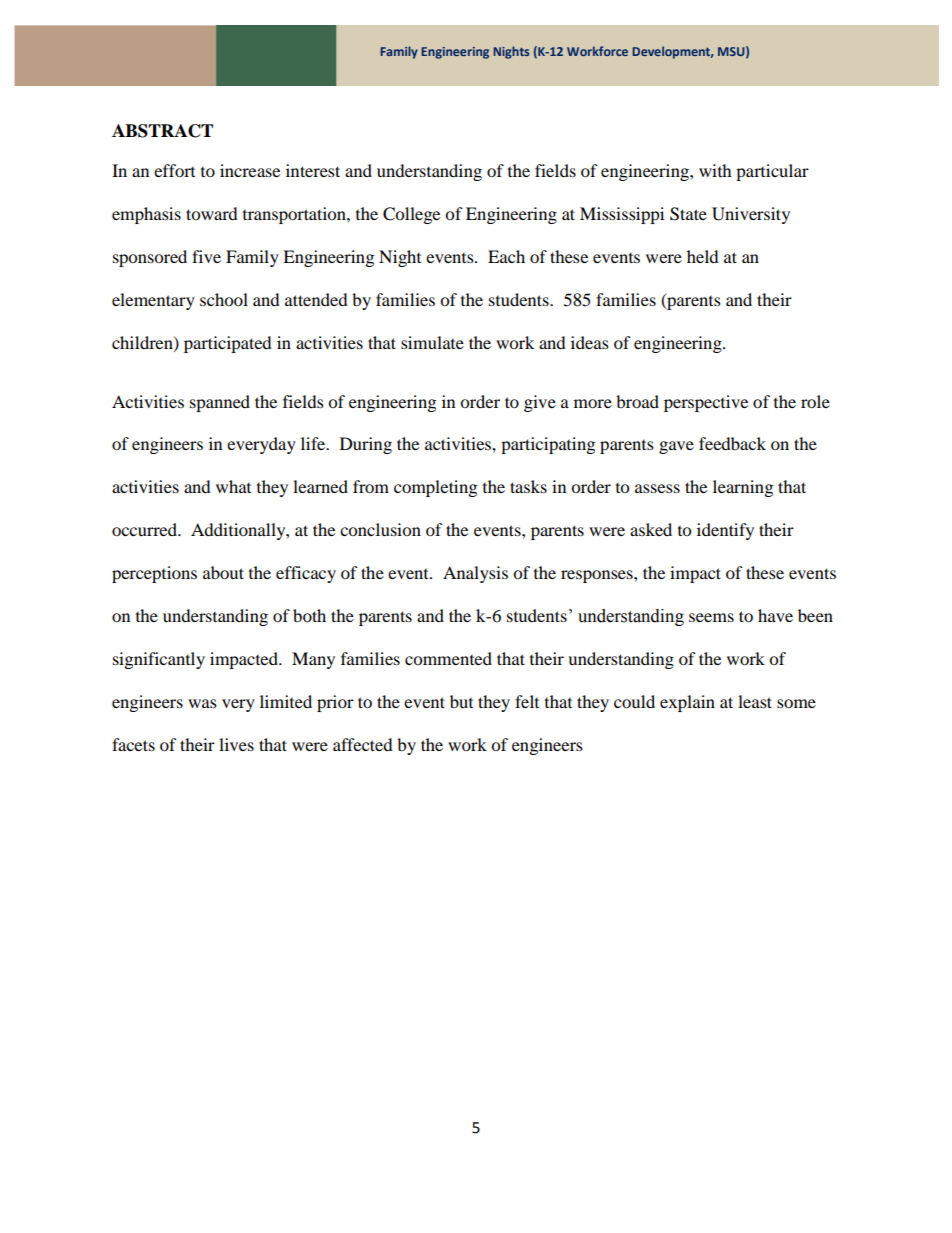 The image size is (952, 1233). What do you see at coordinates (715, 170) in the screenshot?
I see `with` at bounding box center [715, 170].
